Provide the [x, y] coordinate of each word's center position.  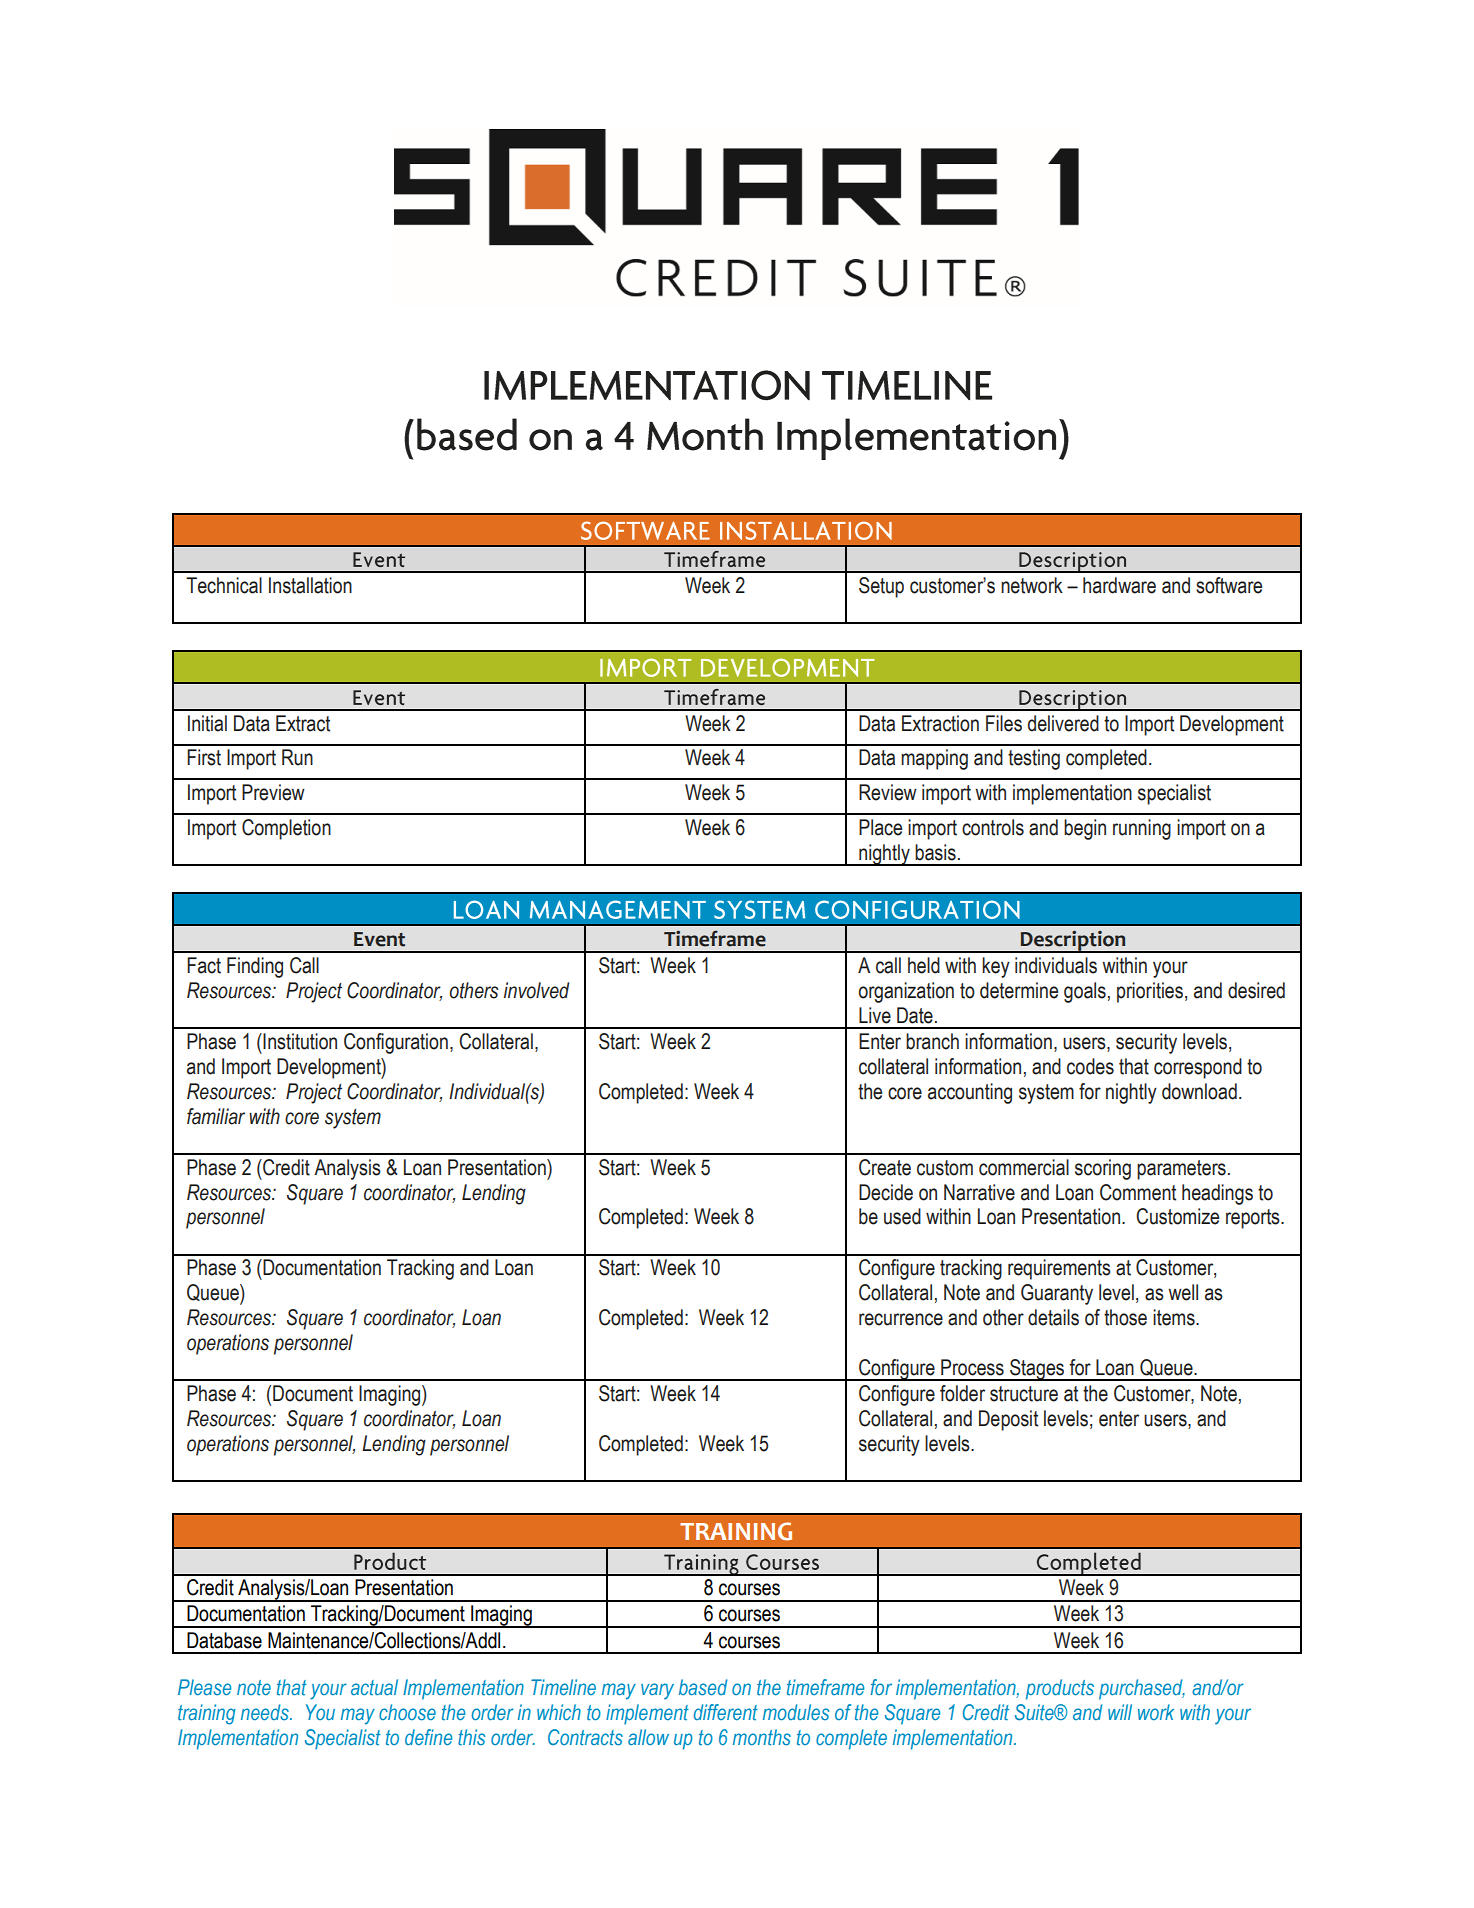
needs [266, 1712]
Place [880, 827]
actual [374, 1687]
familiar [216, 1116]
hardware [1119, 585]
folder [962, 1393]
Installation [310, 585]
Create [885, 1167]
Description [1073, 941]
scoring [1103, 1169]
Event [379, 939]
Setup [881, 587]
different [726, 1712]
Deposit [1008, 1420]
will [1120, 1712]
